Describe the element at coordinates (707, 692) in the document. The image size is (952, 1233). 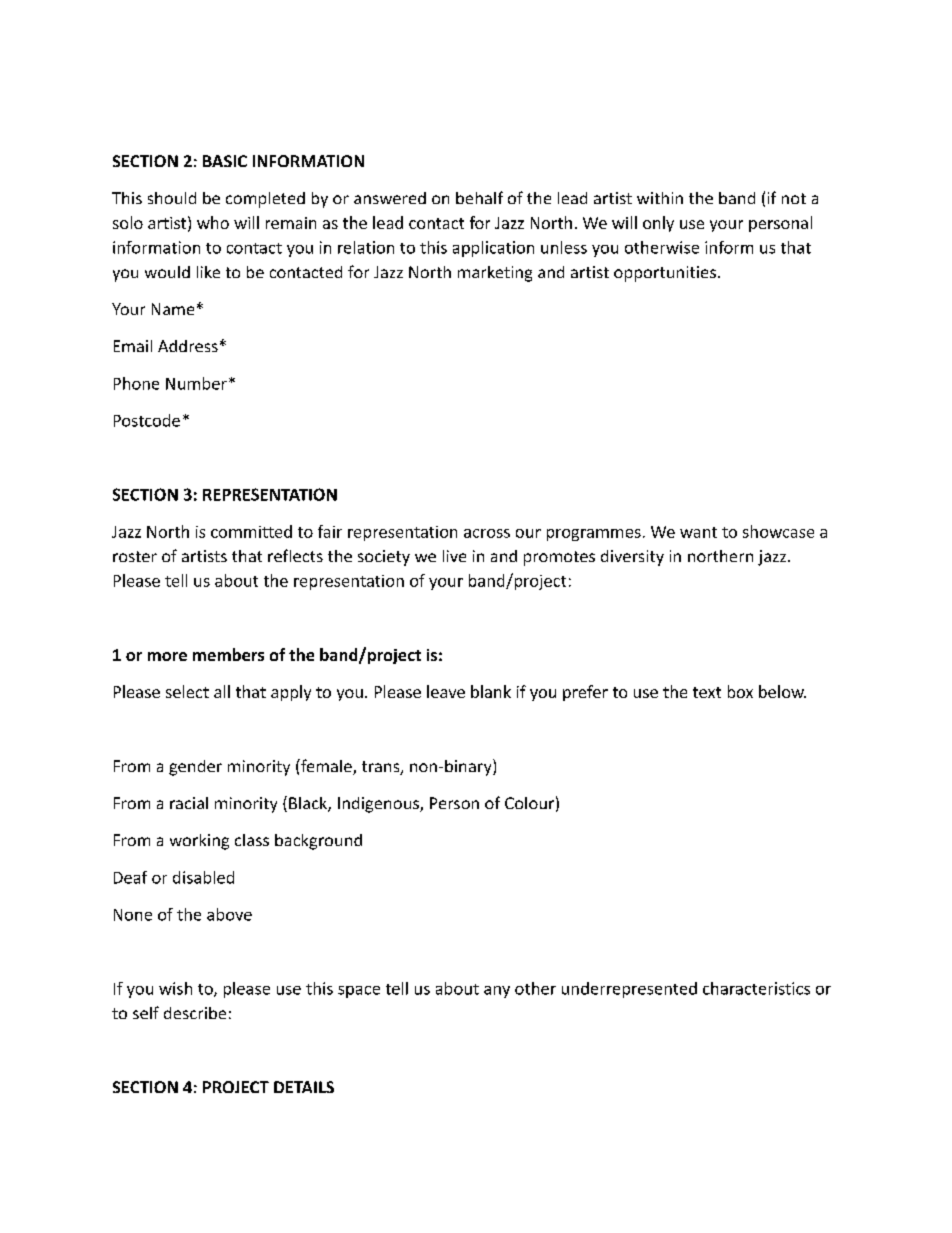
I see `text` at that location.
